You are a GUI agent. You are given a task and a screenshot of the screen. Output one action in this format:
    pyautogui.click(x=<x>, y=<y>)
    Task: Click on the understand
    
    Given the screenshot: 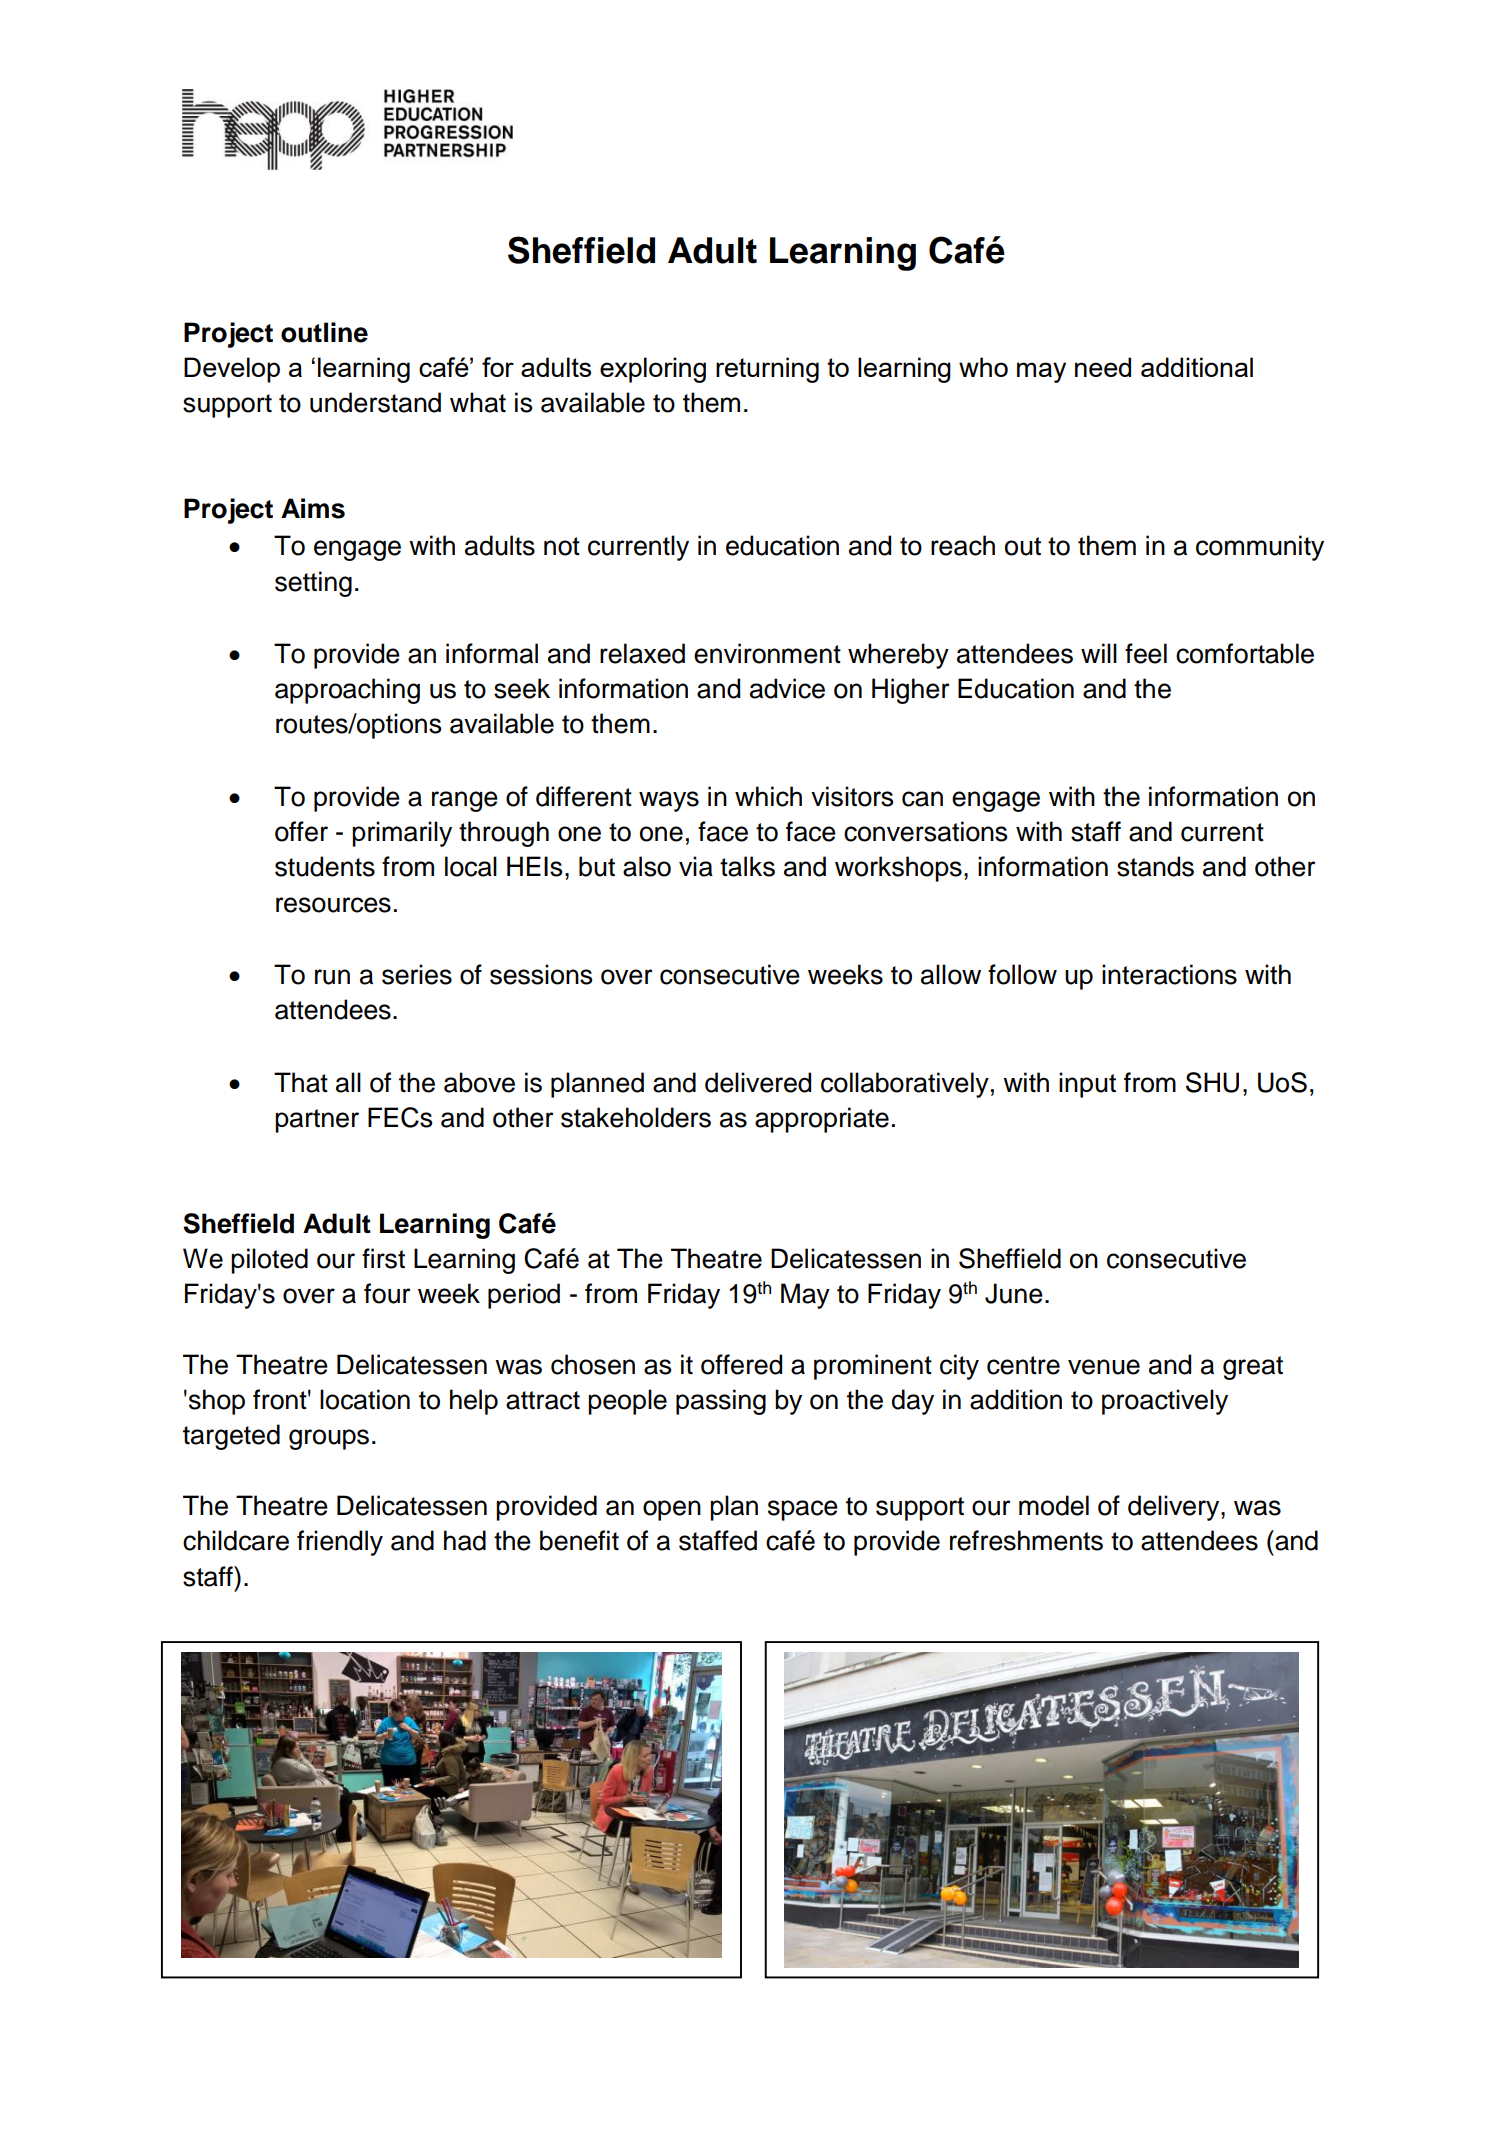 What is the action you would take?
    pyautogui.click(x=375, y=402)
